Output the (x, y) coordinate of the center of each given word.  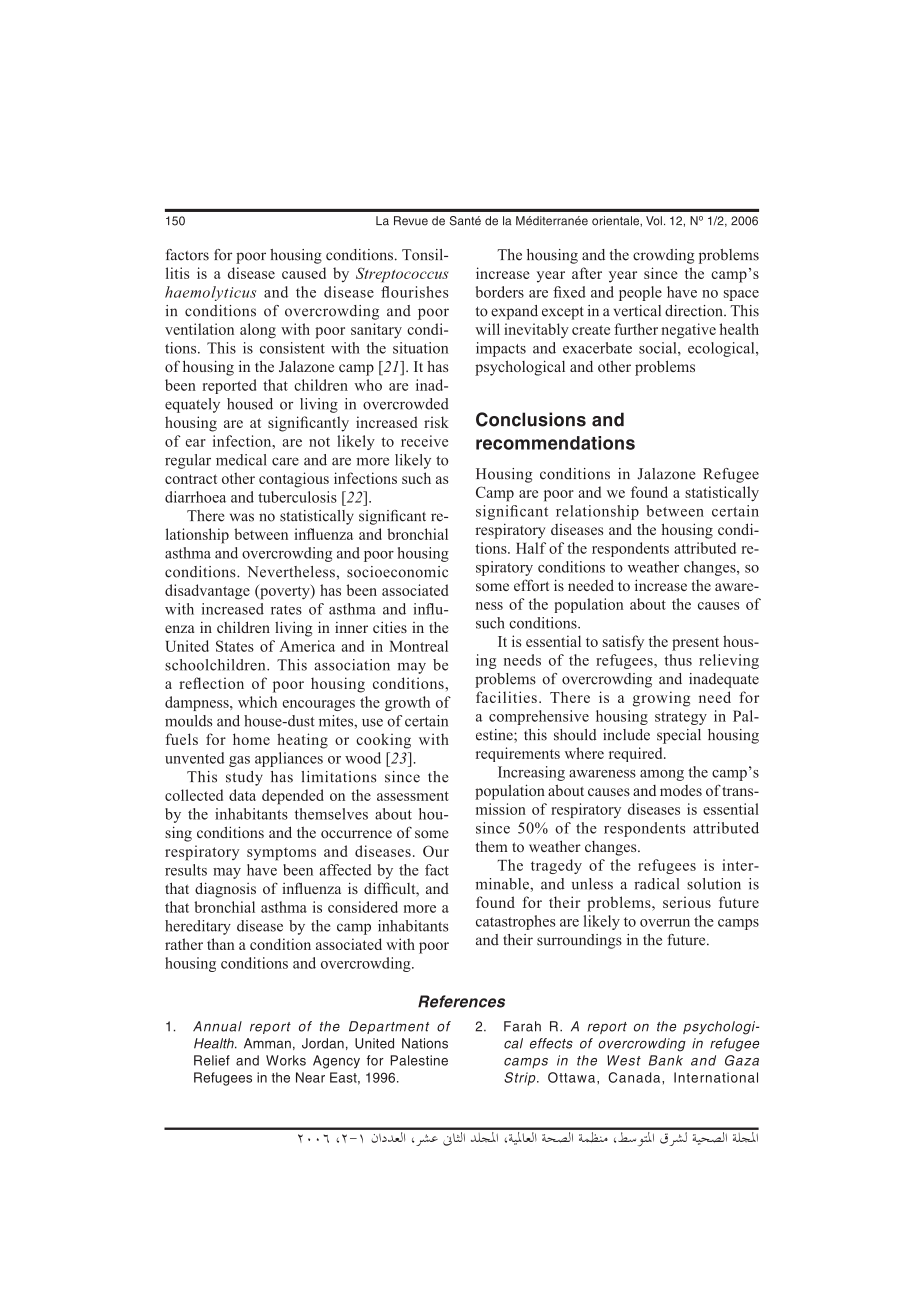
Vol (654, 221)
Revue (411, 221)
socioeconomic (397, 572)
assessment (413, 796)
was (242, 517)
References (461, 1001)
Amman (267, 1043)
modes (681, 790)
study (244, 778)
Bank (666, 1060)
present (695, 644)
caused (304, 273)
